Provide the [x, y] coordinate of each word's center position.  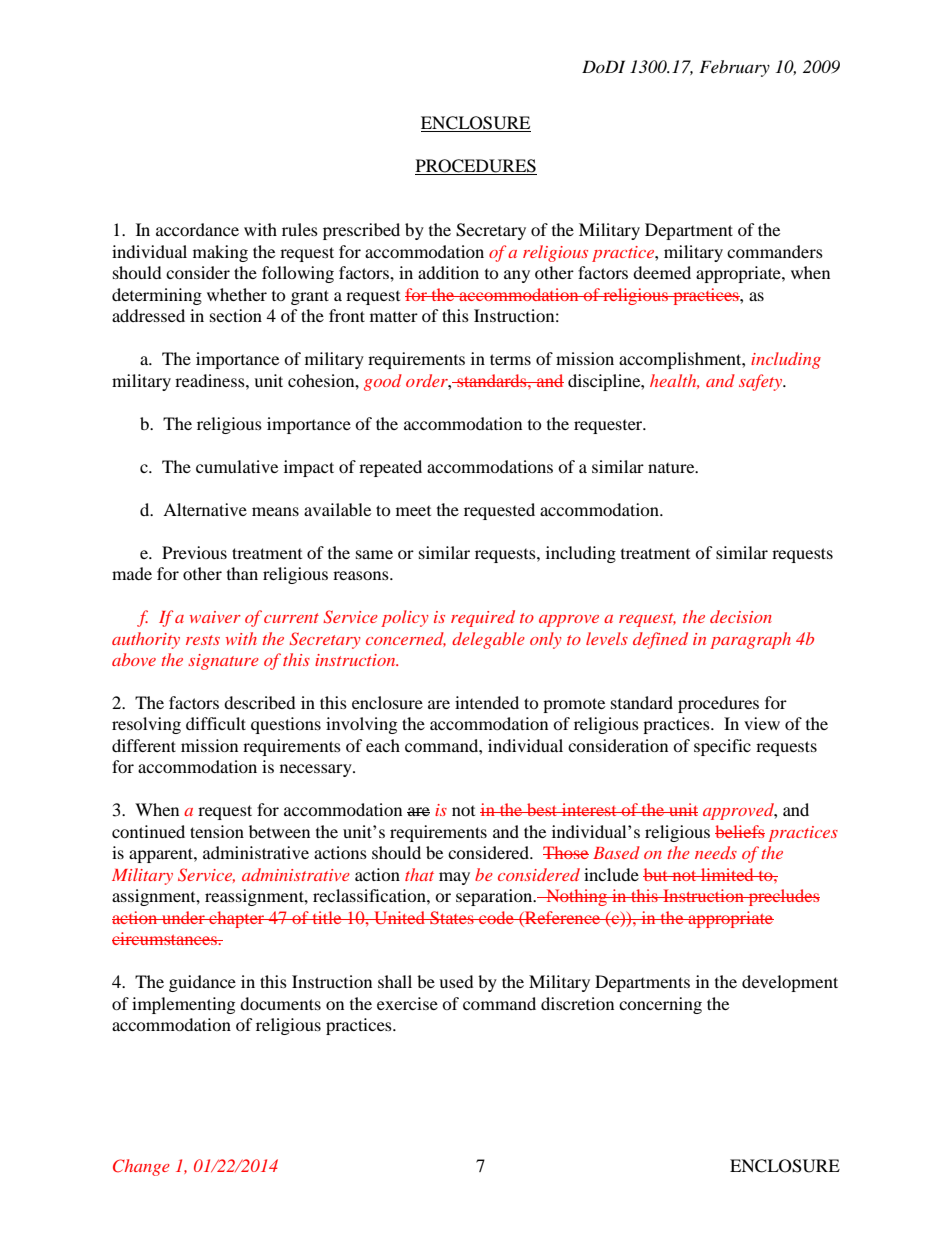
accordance [197, 229]
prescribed [361, 231]
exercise [407, 1003]
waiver [215, 617]
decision [741, 616]
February [734, 68]
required [483, 618]
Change [141, 1167]
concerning [660, 1005]
